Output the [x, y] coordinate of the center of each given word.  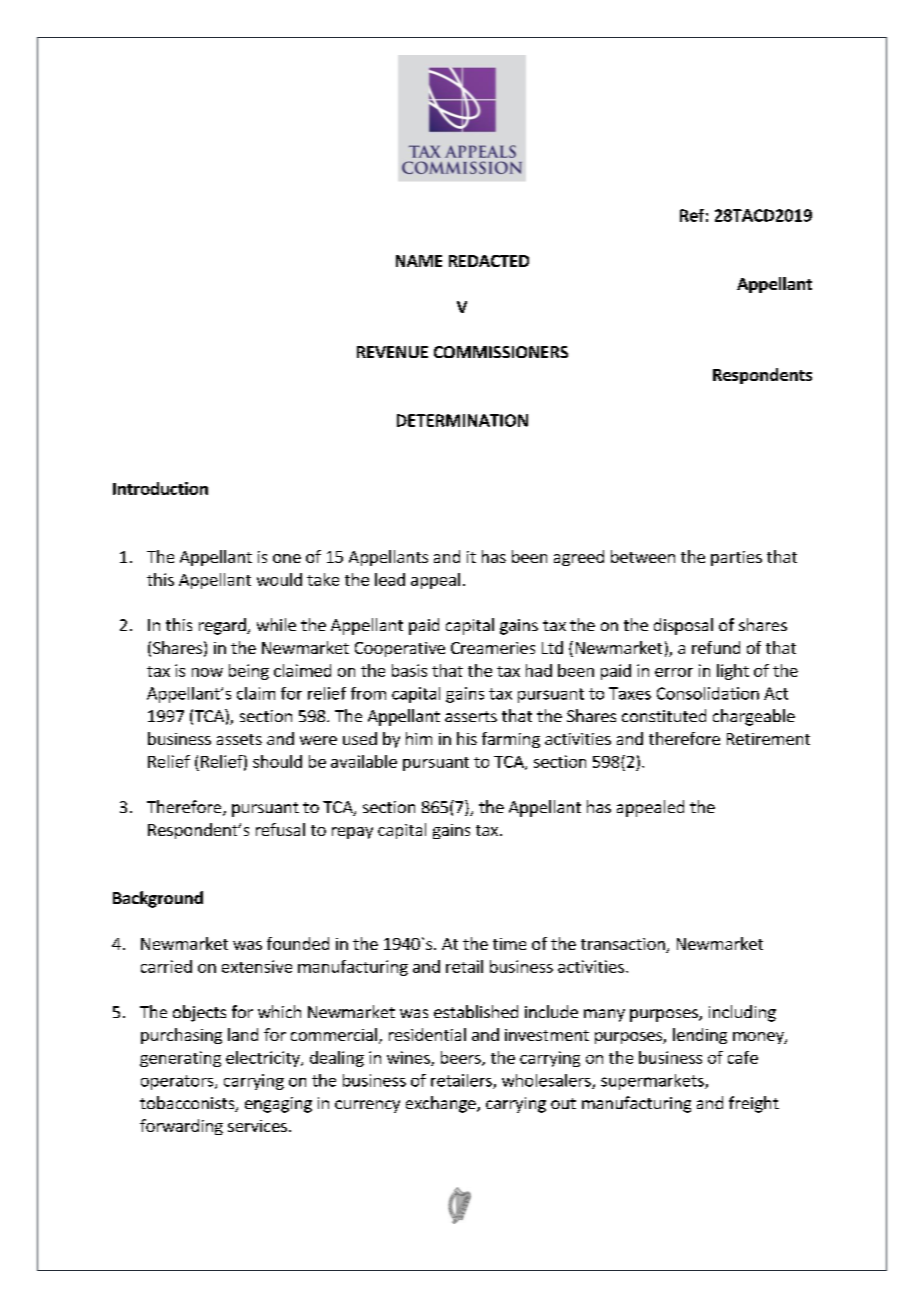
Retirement [768, 739]
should [277, 761]
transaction [624, 945]
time [509, 944]
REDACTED [489, 261]
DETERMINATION [462, 420]
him [419, 738]
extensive [257, 966]
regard [223, 626]
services [257, 1126]
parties [736, 558]
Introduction [160, 488]
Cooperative [400, 649]
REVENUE [392, 352]
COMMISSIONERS [501, 352]
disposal [683, 626]
